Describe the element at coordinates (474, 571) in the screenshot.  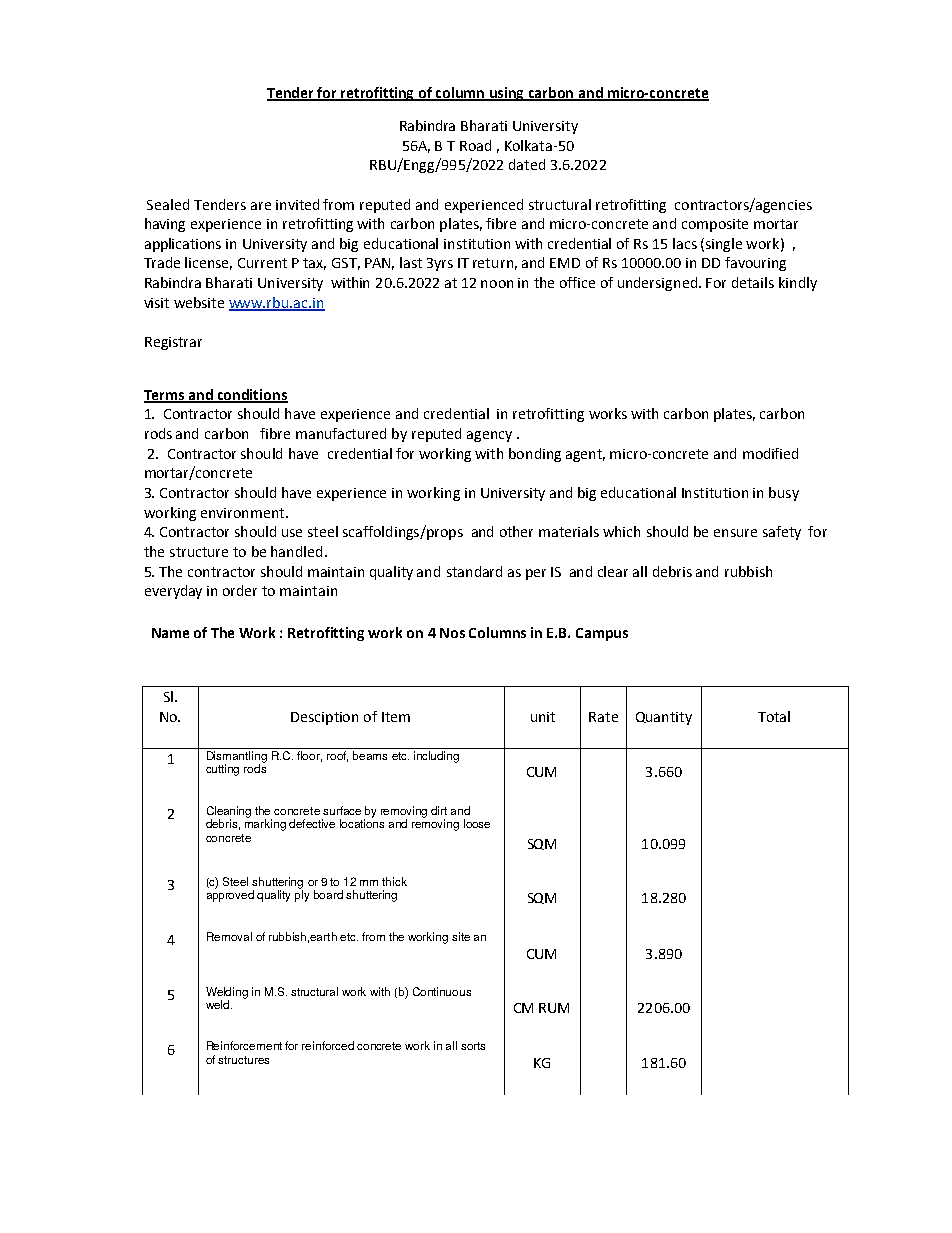
I see `standard` at that location.
